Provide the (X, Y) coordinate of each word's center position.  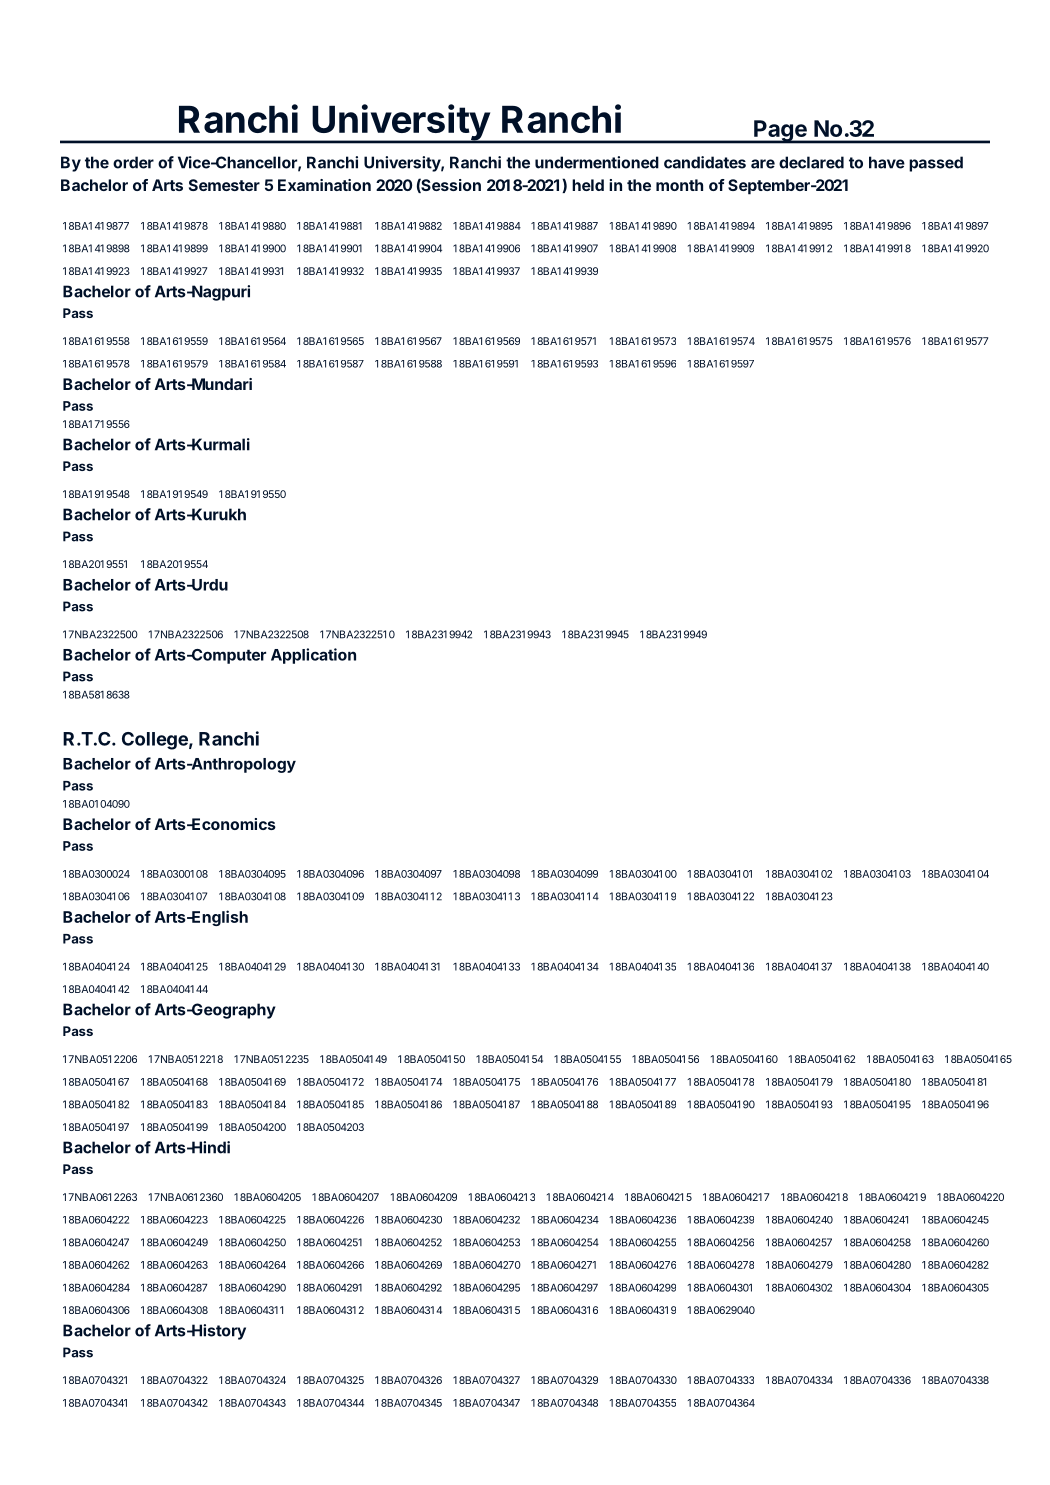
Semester (224, 185)
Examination (324, 185)
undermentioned (597, 162)
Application (313, 656)
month (679, 185)
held (588, 185)
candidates (705, 162)
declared (811, 162)
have (887, 162)
